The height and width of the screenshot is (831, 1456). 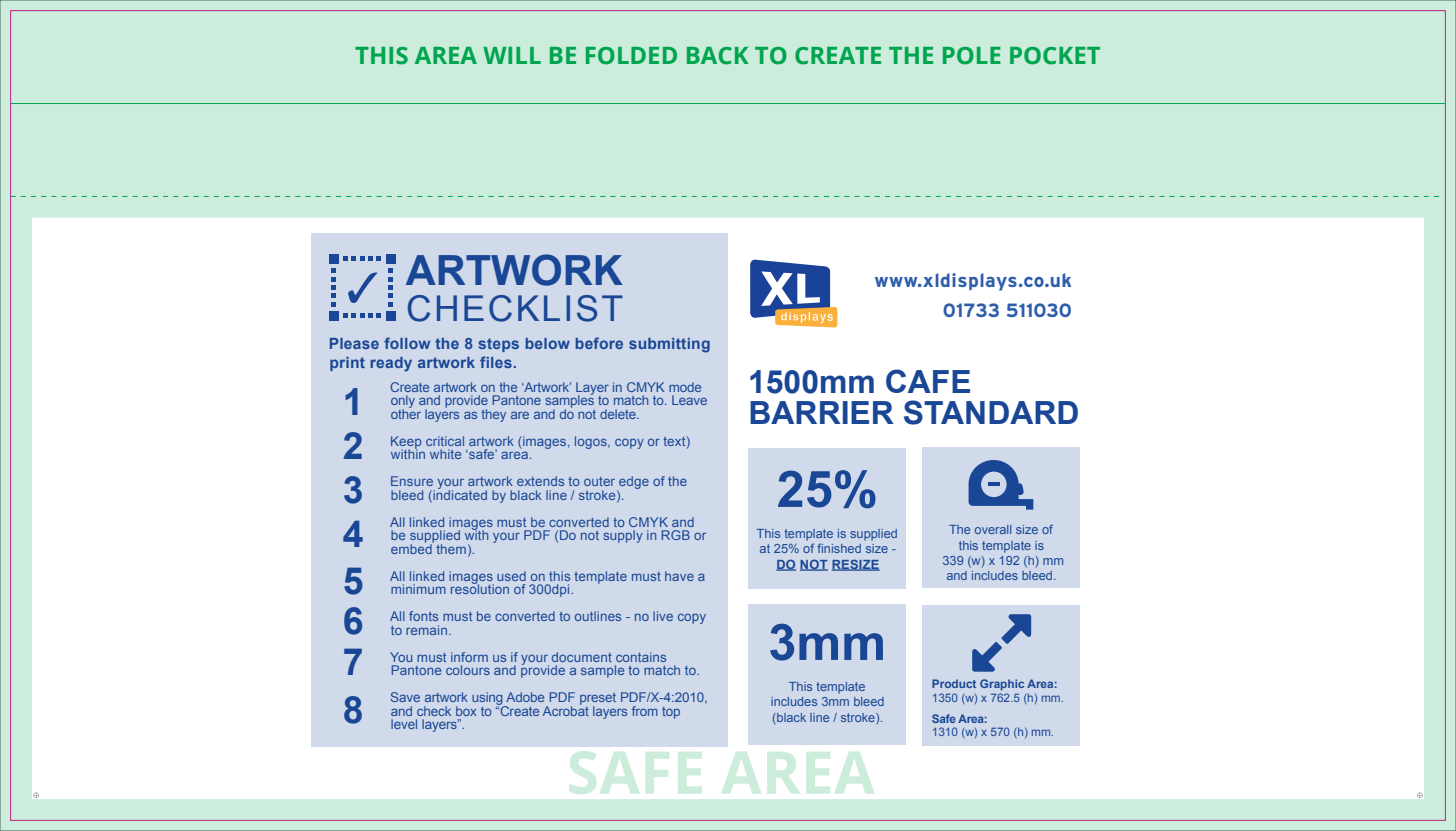 What do you see at coordinates (669, 345) in the screenshot?
I see `submitting` at bounding box center [669, 345].
